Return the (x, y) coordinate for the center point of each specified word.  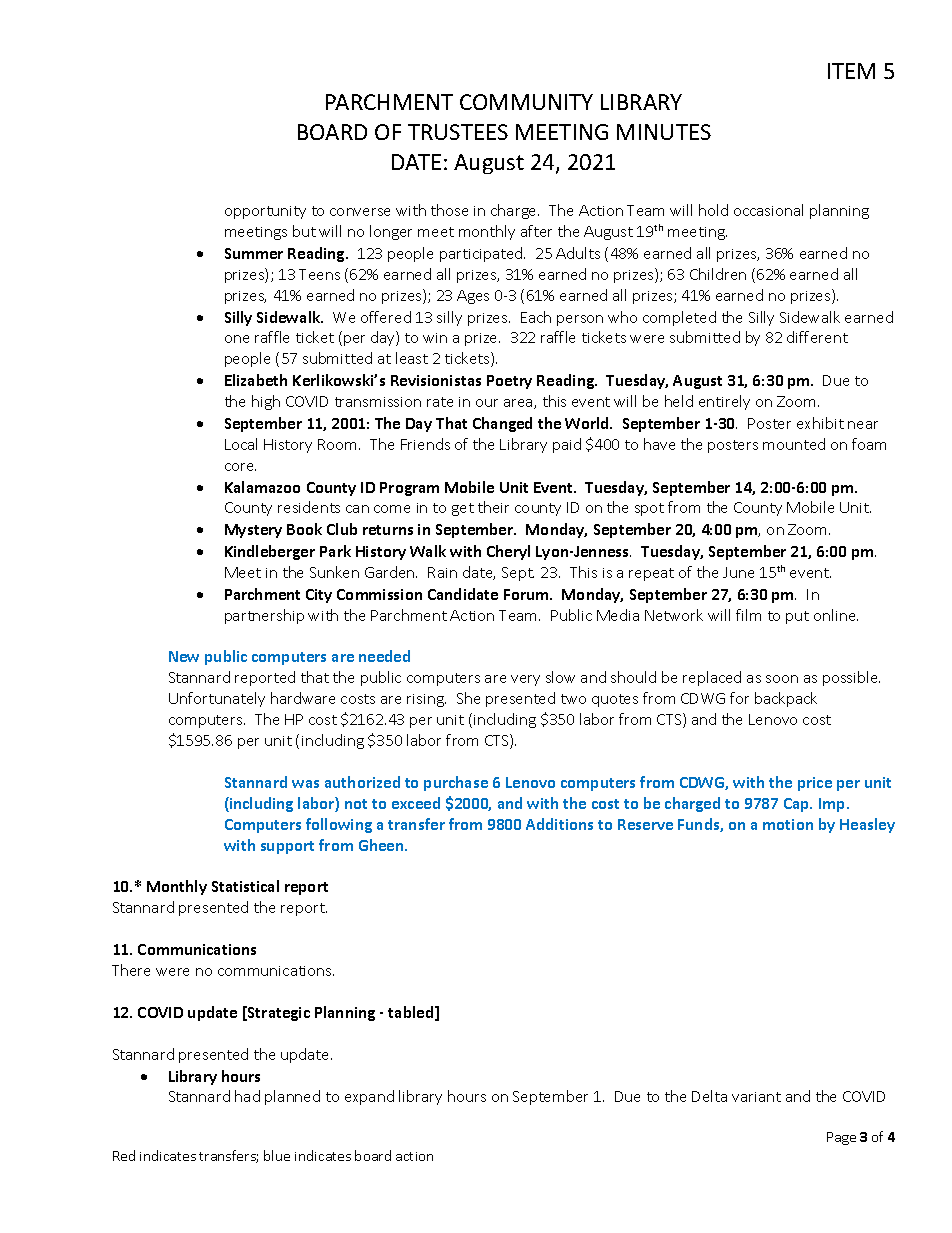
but (304, 231)
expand (369, 1097)
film (748, 615)
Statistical (245, 886)
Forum (527, 594)
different (817, 337)
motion (788, 824)
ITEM (851, 71)
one (237, 339)
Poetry (509, 382)
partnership (264, 616)
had (247, 1096)
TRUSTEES (458, 132)
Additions (559, 824)
